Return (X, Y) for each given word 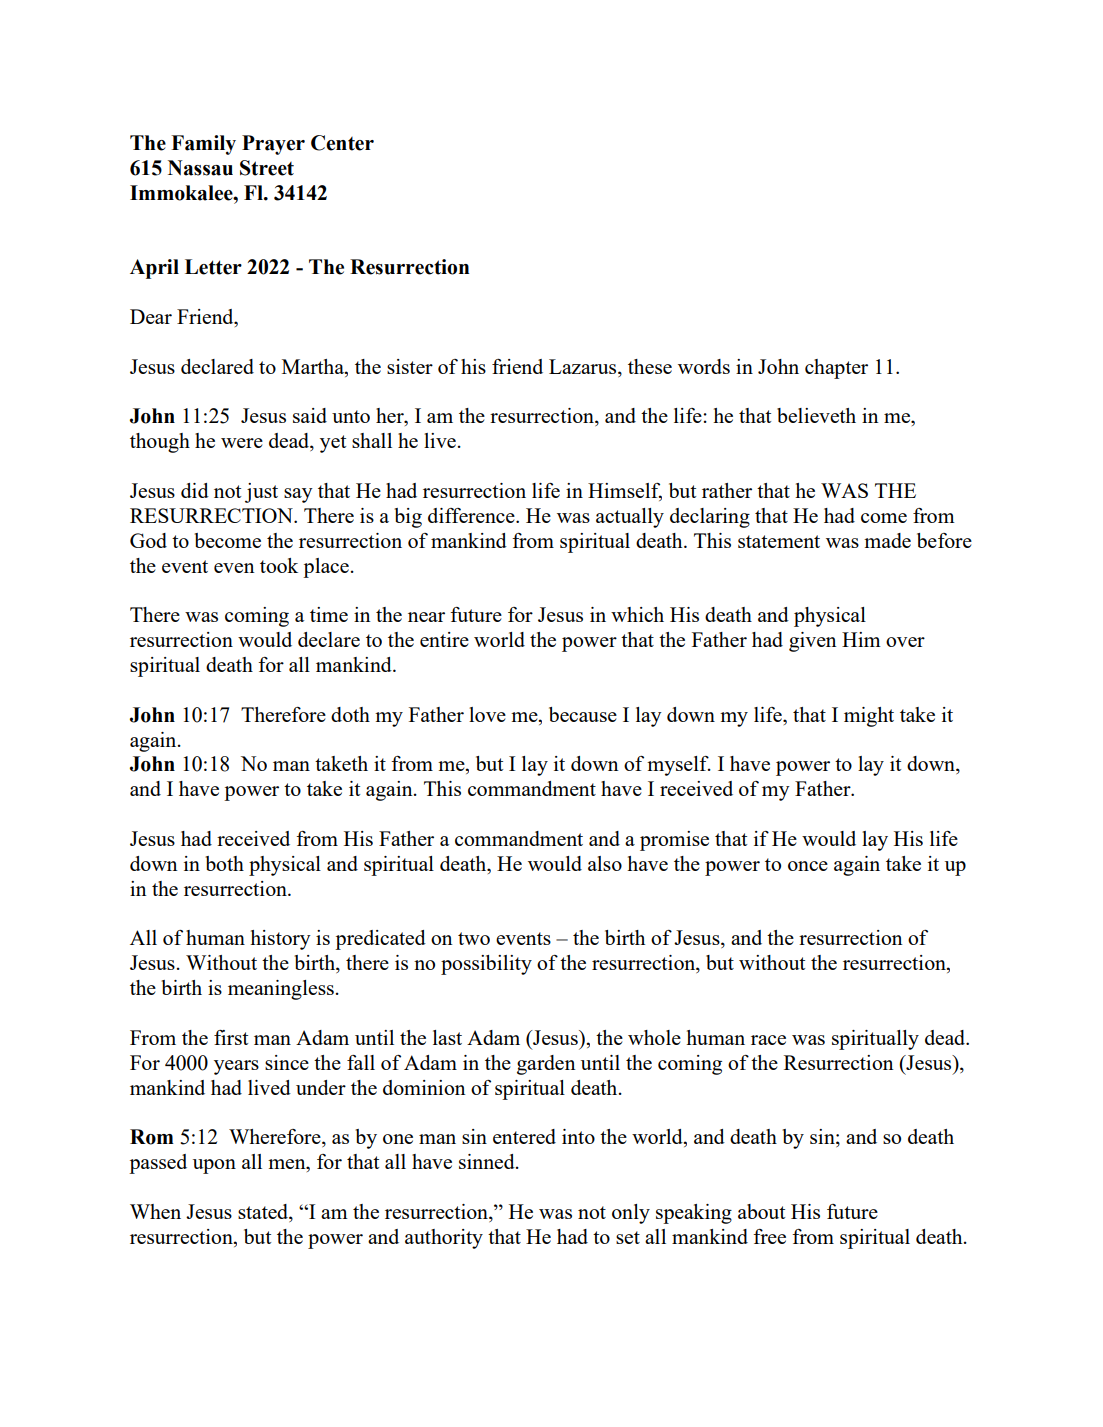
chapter (836, 369)
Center (342, 143)
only (631, 1214)
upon (214, 1166)
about (761, 1211)
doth (350, 714)
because (583, 714)
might (869, 717)
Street (267, 168)
